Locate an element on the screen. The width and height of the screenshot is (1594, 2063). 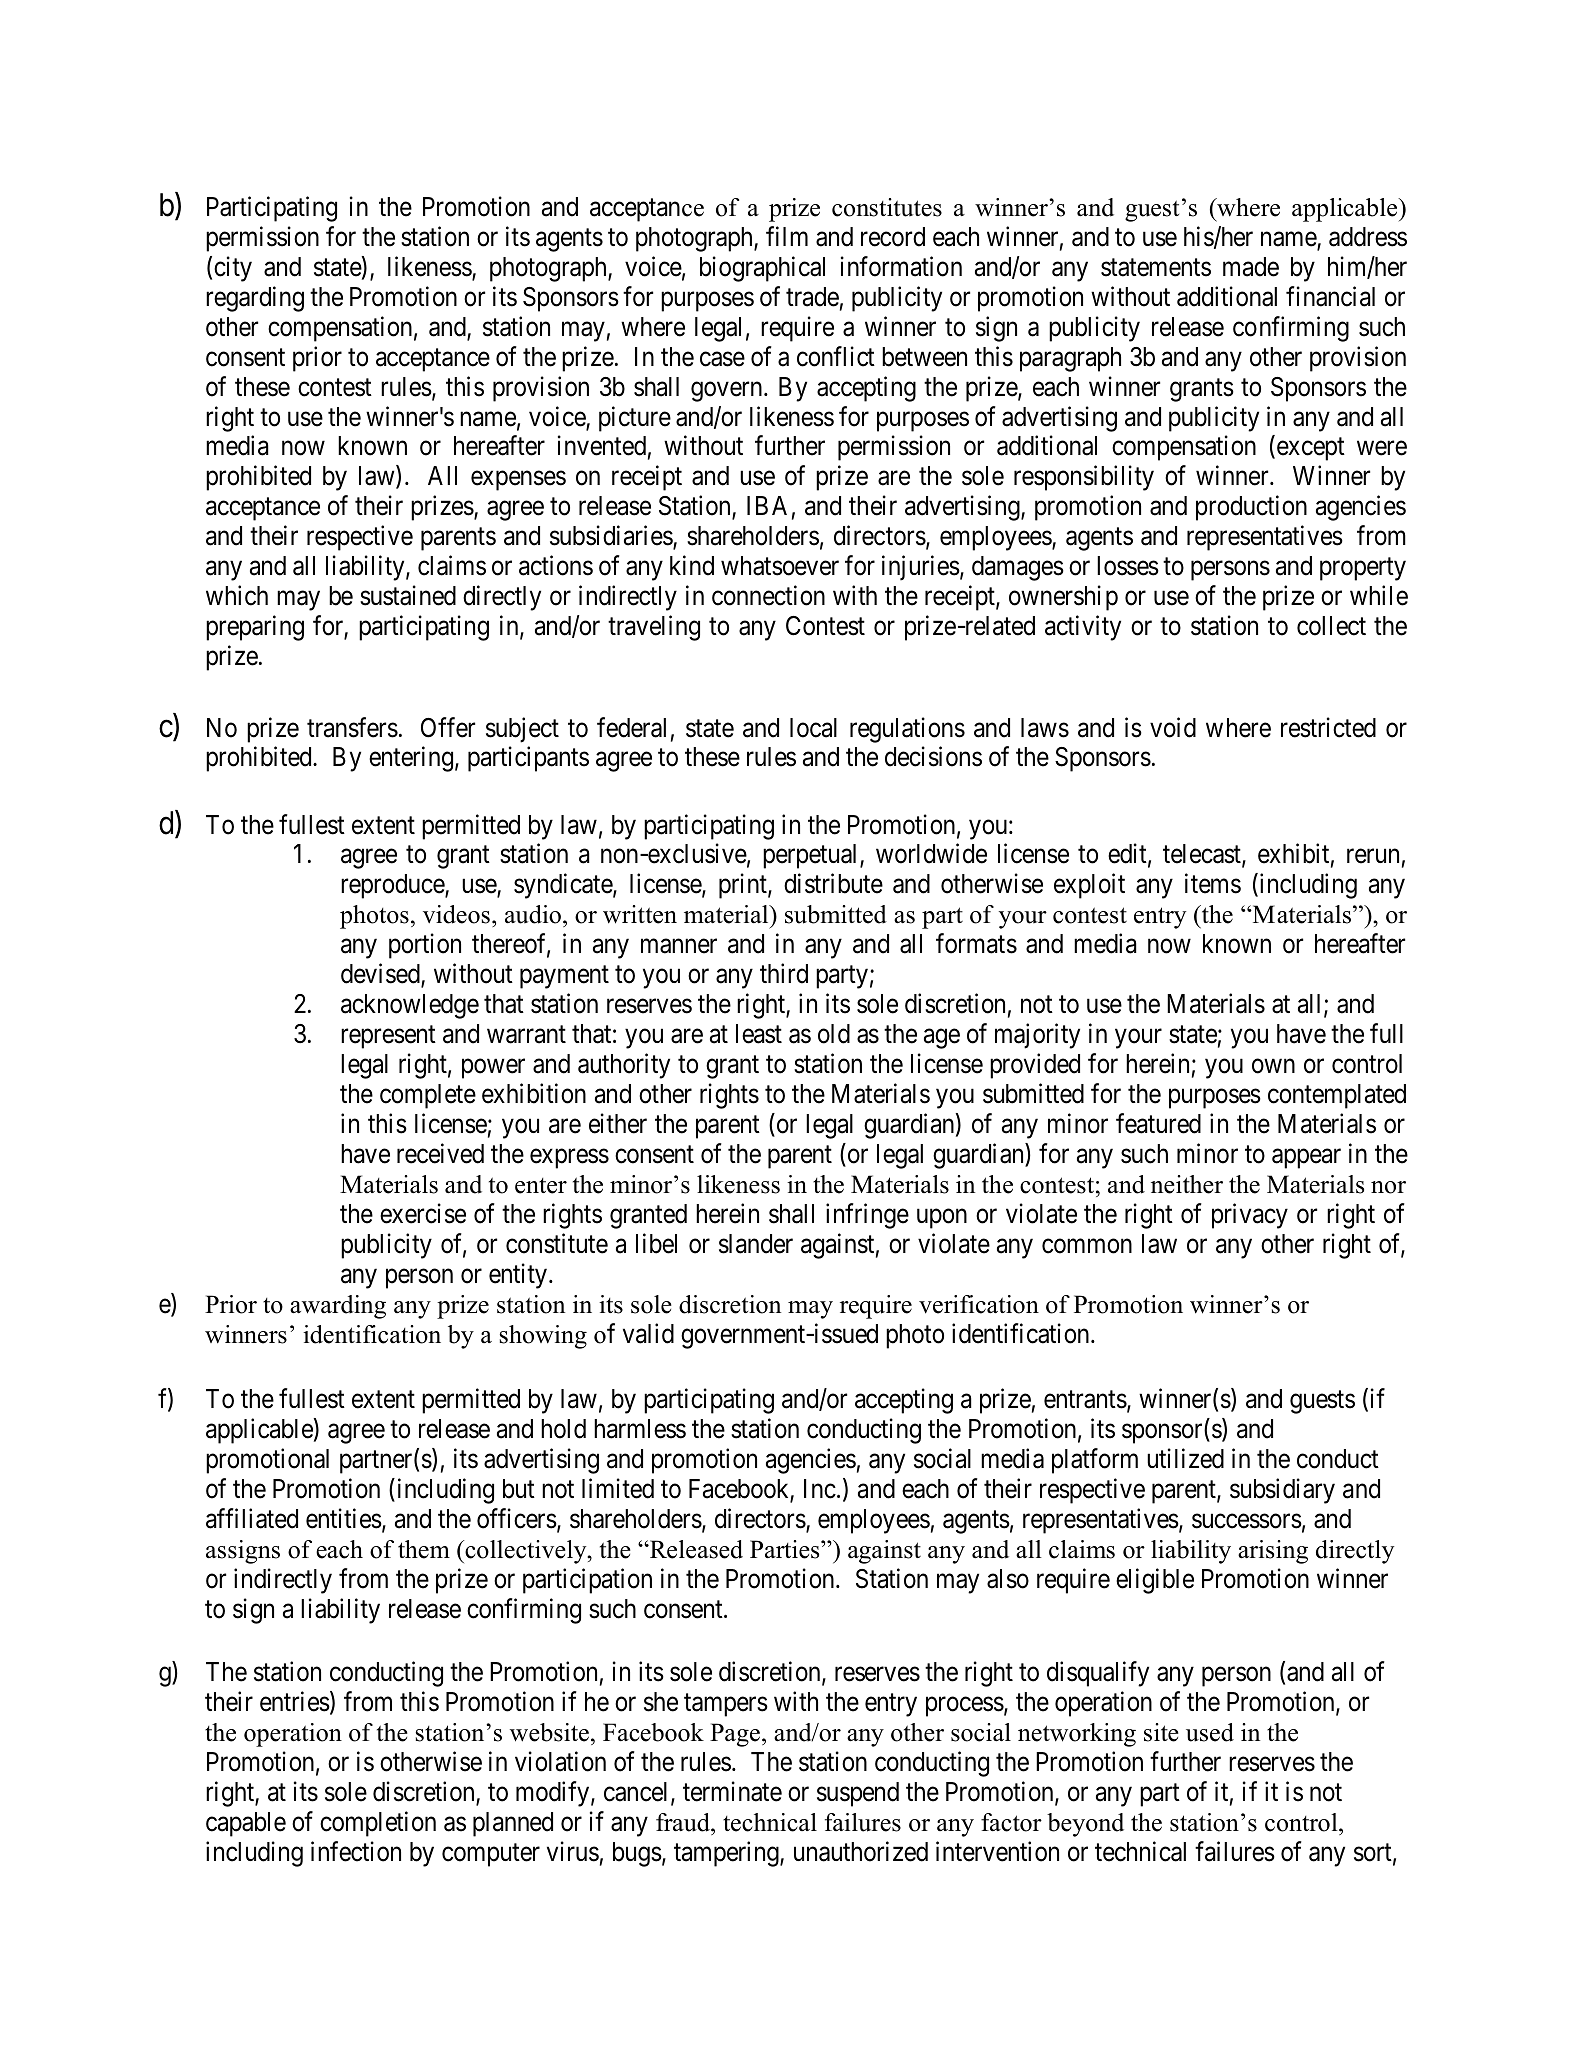
acknowledge is located at coordinates (410, 1006).
